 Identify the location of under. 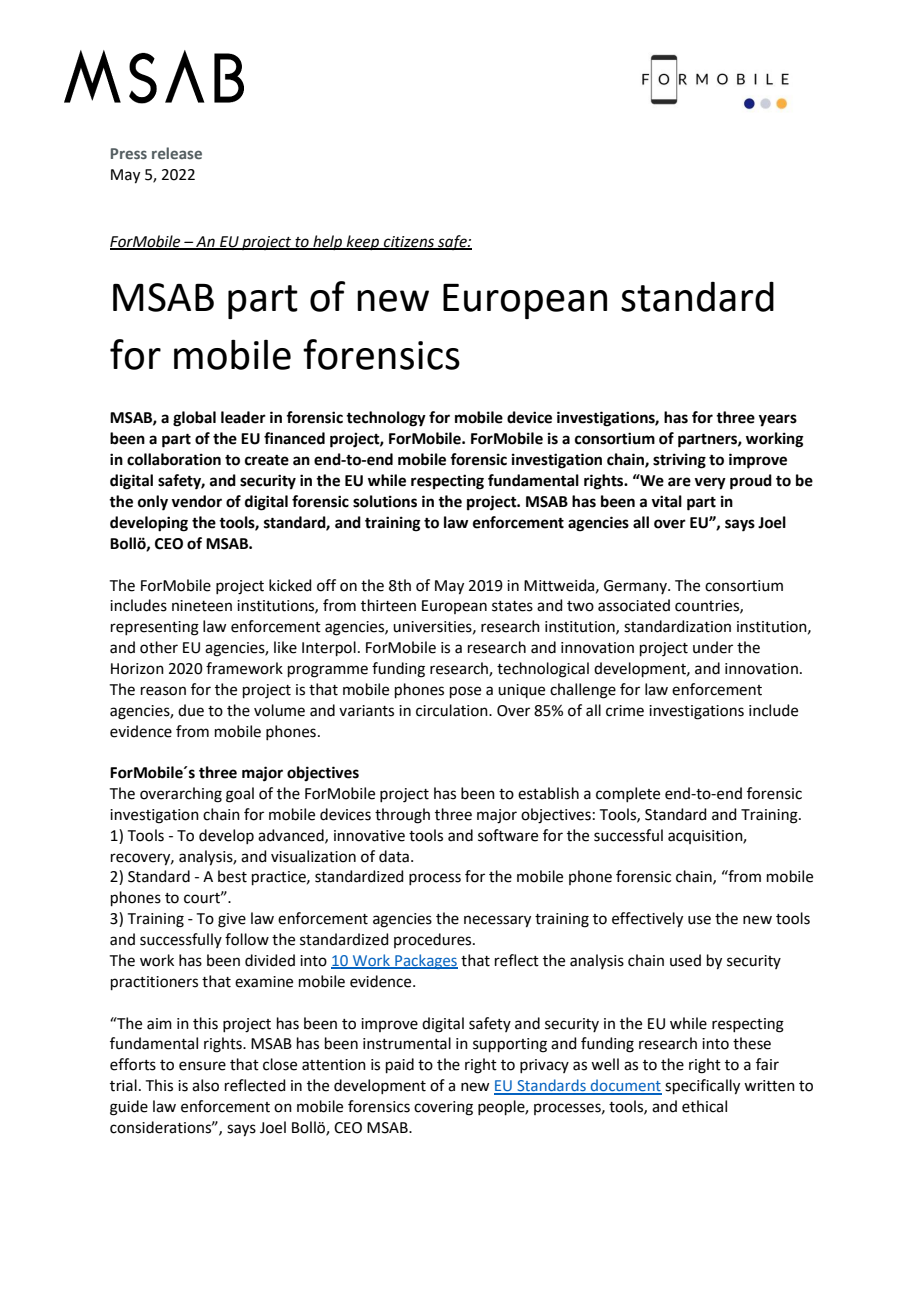
(713, 647).
